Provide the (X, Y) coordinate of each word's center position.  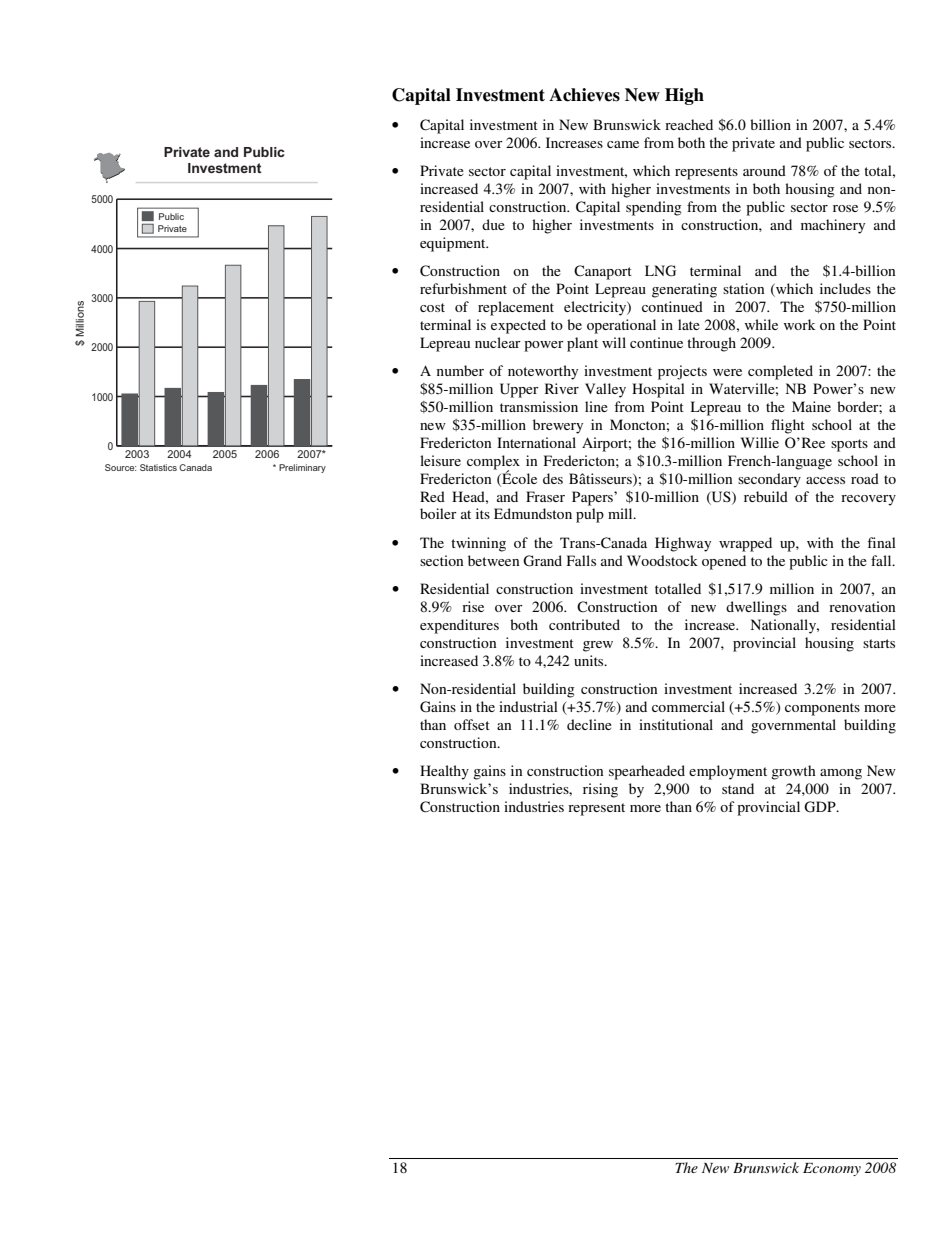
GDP (821, 807)
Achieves (584, 95)
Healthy (444, 772)
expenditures (459, 626)
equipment (454, 244)
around (764, 170)
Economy (832, 1169)
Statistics (158, 467)
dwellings (756, 608)
